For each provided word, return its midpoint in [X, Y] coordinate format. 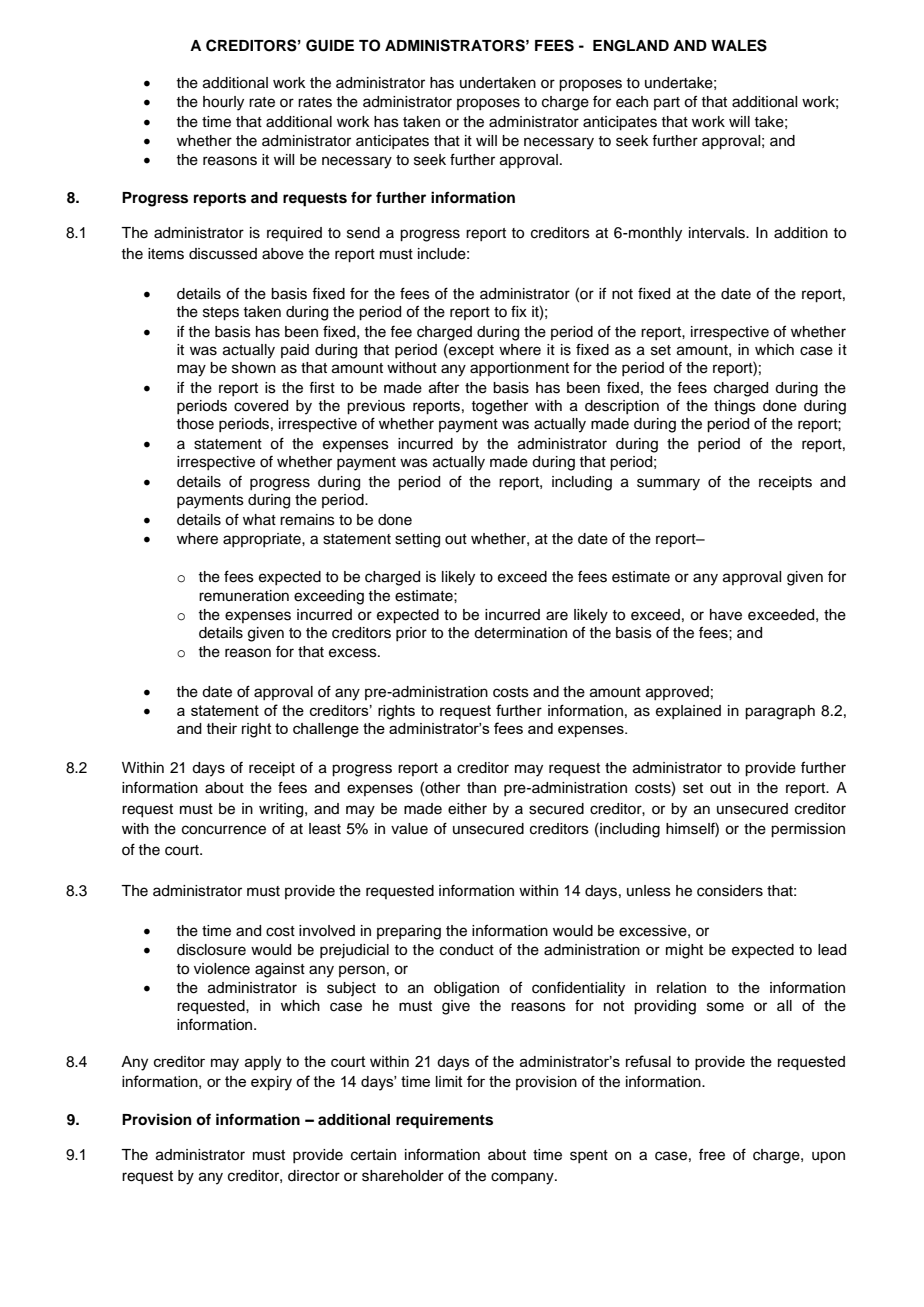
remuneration [244, 596]
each [632, 102]
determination [520, 633]
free [712, 1154]
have [726, 615]
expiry [271, 1083]
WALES [739, 45]
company [523, 1178]
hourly [223, 103]
